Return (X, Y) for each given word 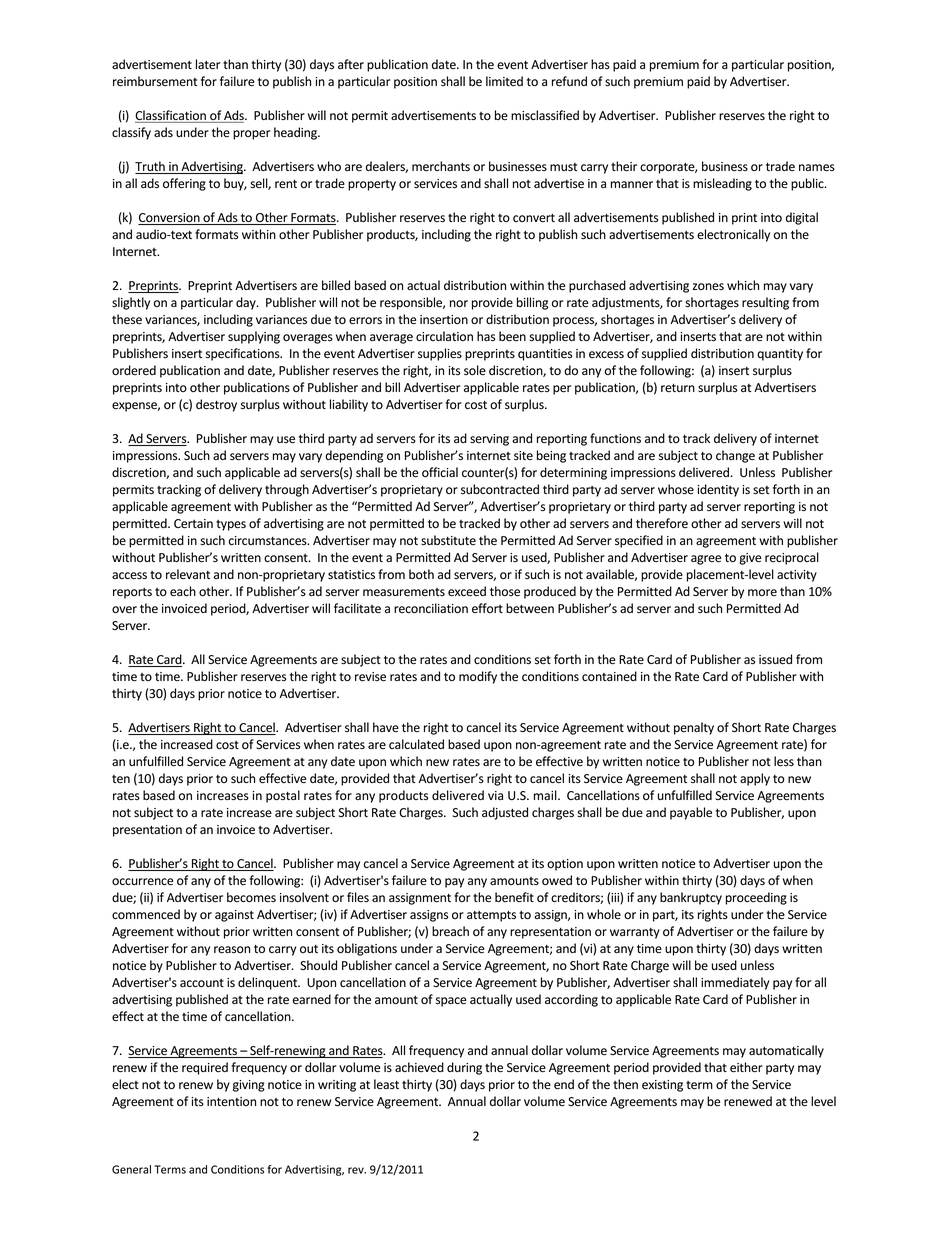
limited (504, 81)
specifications (244, 354)
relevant (188, 574)
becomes (251, 897)
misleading (722, 184)
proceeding (756, 898)
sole (475, 370)
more (762, 592)
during (464, 1068)
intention (231, 1101)
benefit (514, 897)
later (208, 64)
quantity (780, 355)
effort (487, 608)
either (746, 1067)
